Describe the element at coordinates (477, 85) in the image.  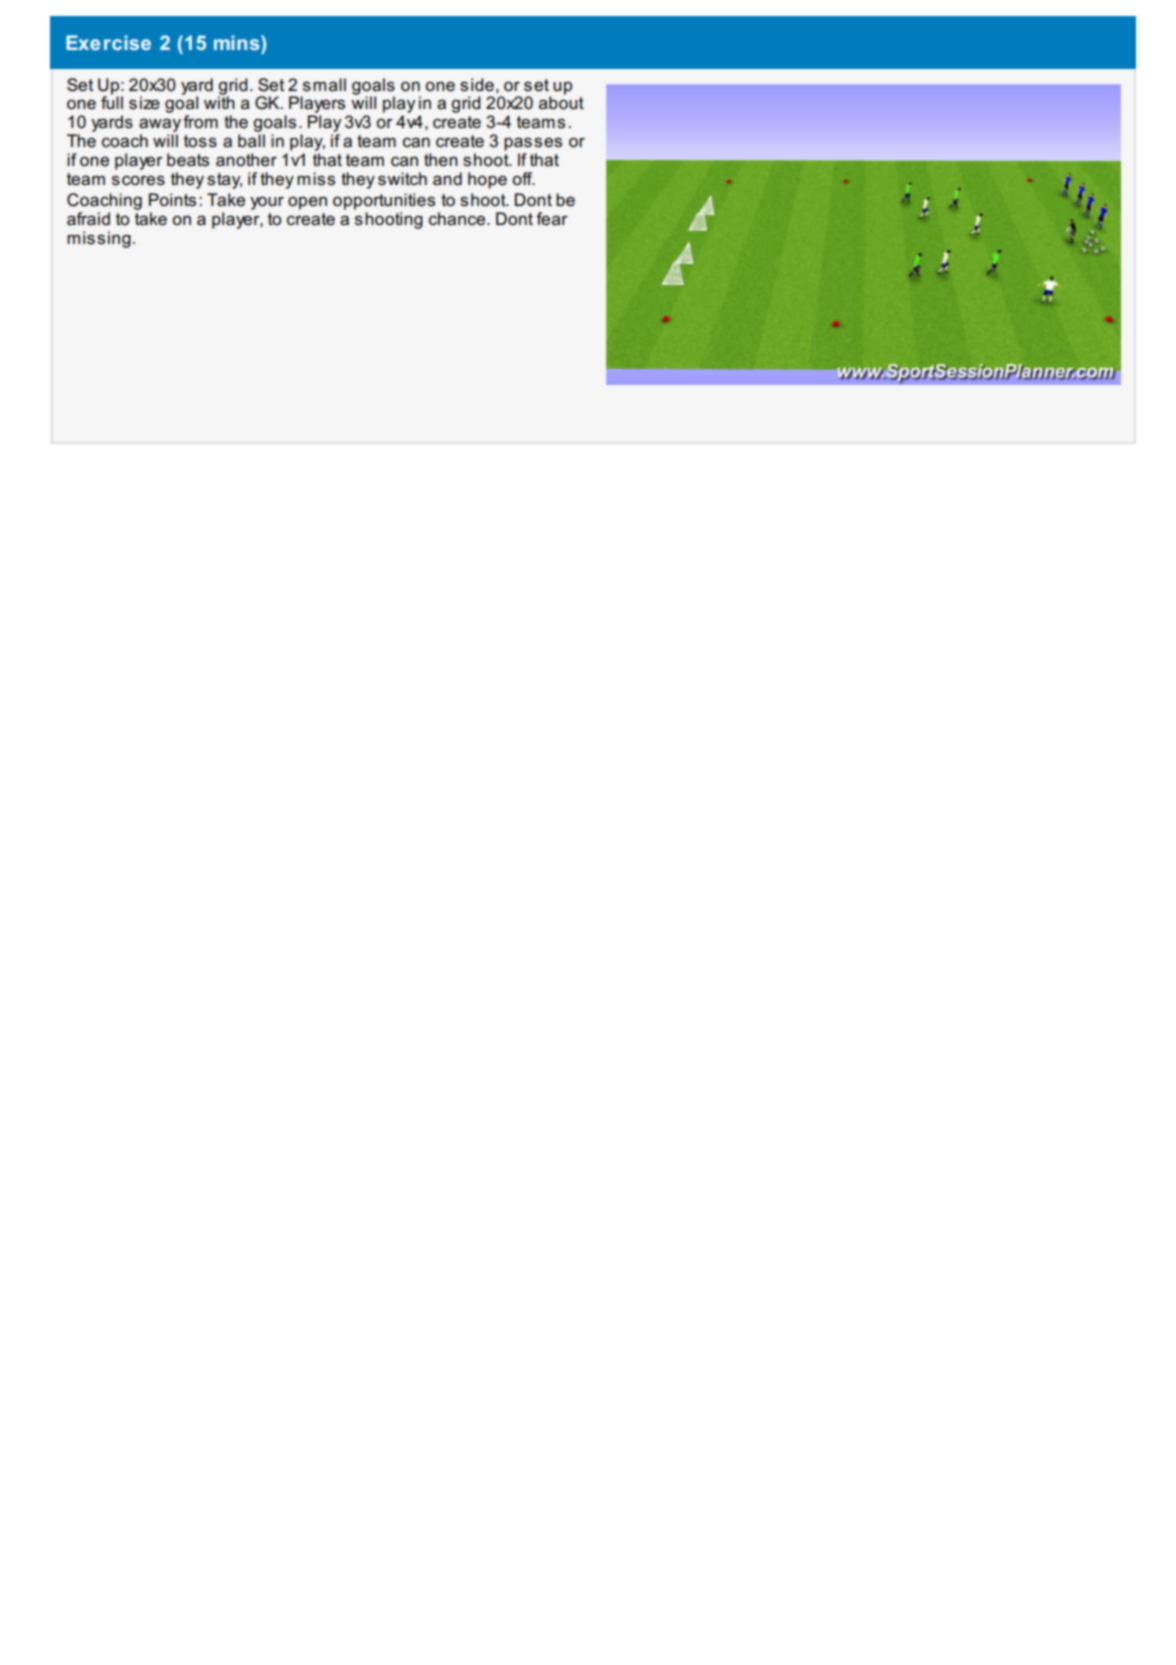
I see `side` at that location.
